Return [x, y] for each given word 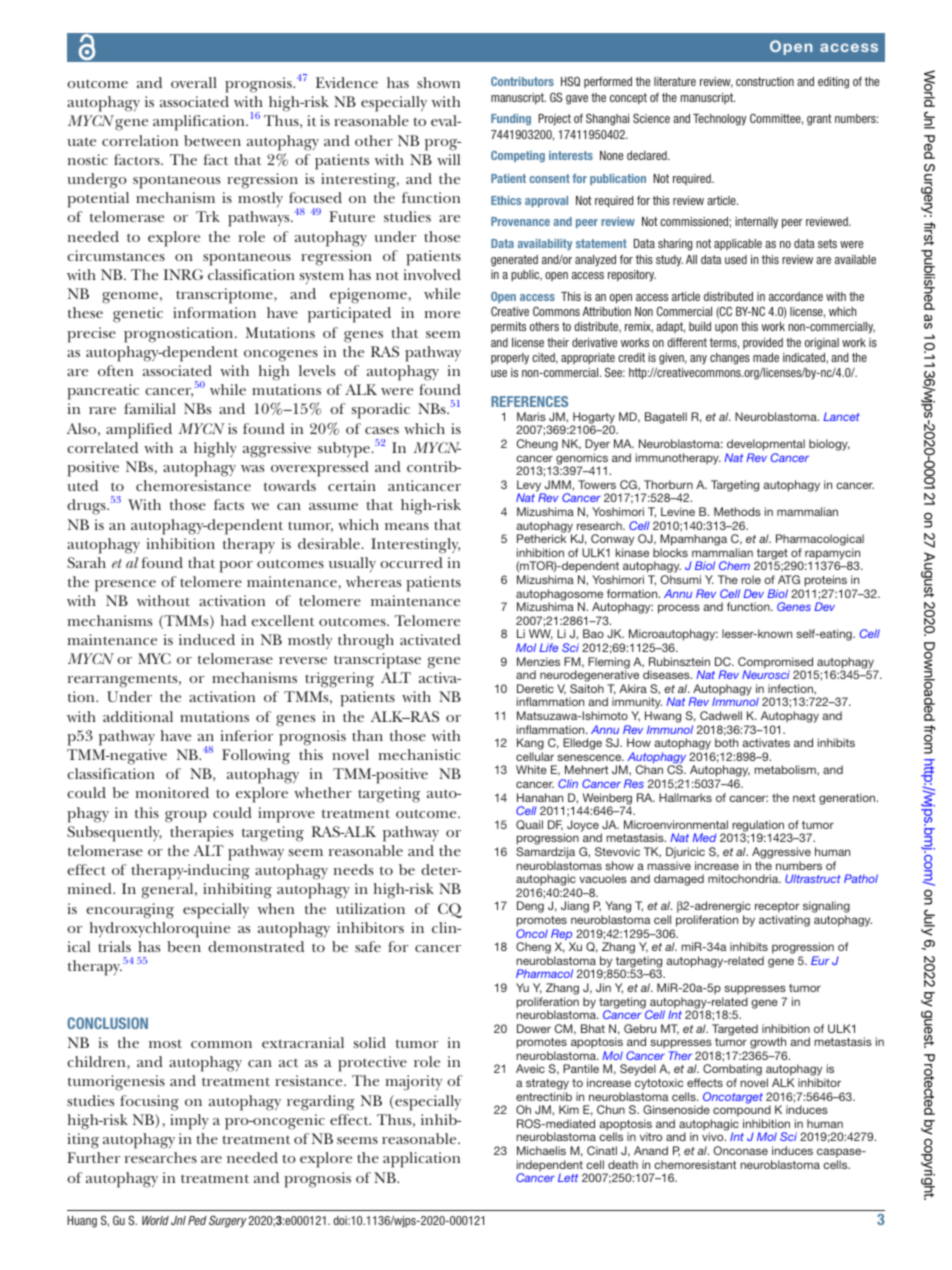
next [804, 798]
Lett [568, 1177]
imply [189, 1122]
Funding [511, 119]
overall [194, 82]
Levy [530, 487]
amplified [139, 431]
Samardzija [545, 853]
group [186, 817]
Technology [719, 120]
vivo [714, 1136]
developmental [766, 445]
